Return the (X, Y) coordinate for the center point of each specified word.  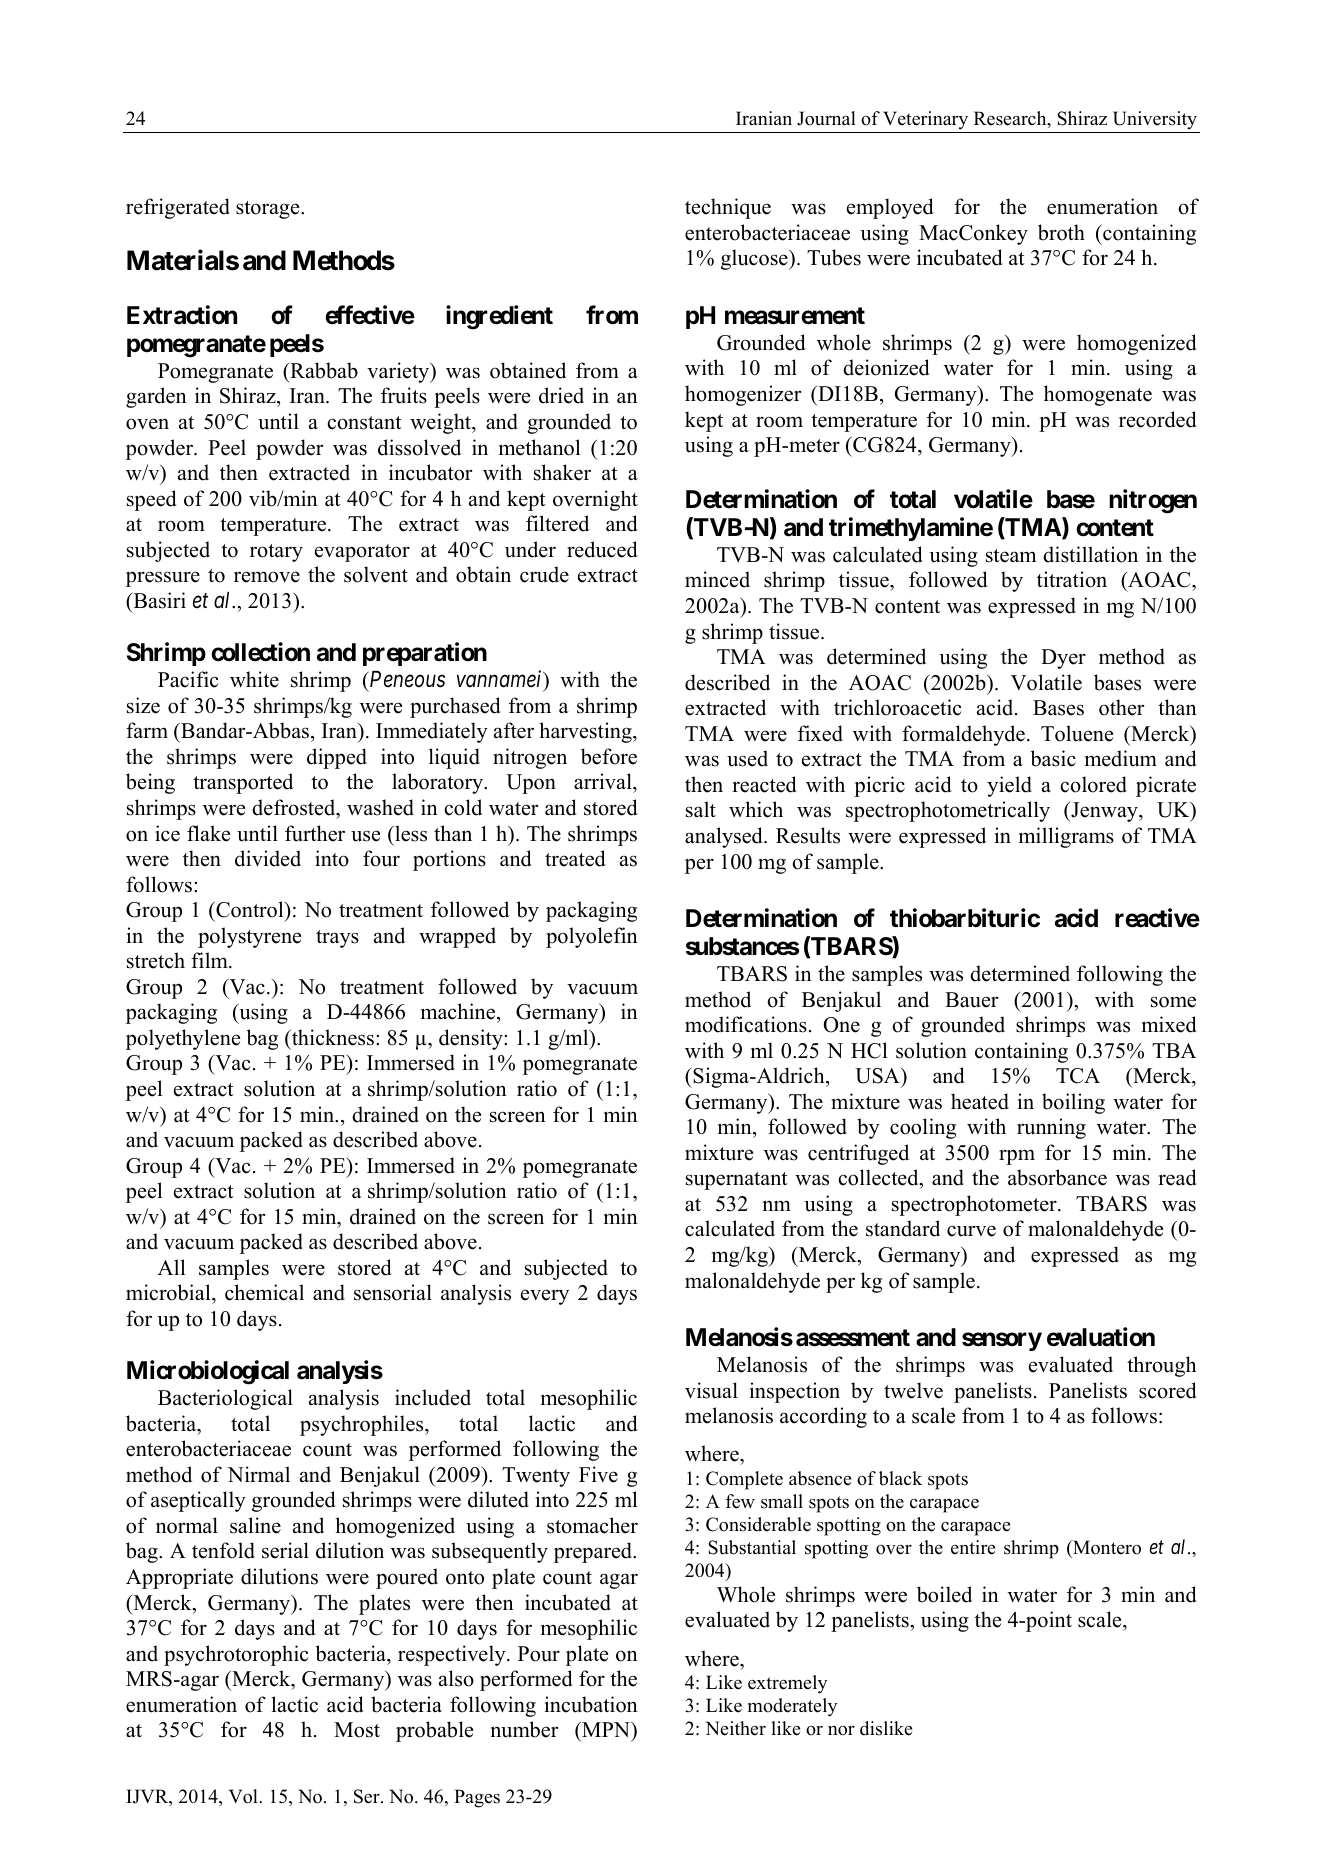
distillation (1090, 554)
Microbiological (208, 1372)
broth (1061, 232)
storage (269, 210)
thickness (333, 1037)
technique (728, 208)
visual (711, 1390)
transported (243, 783)
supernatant (737, 1181)
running (1051, 1128)
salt (701, 809)
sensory (1002, 1342)
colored (1093, 784)
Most (357, 1730)
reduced (602, 549)
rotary (276, 553)
